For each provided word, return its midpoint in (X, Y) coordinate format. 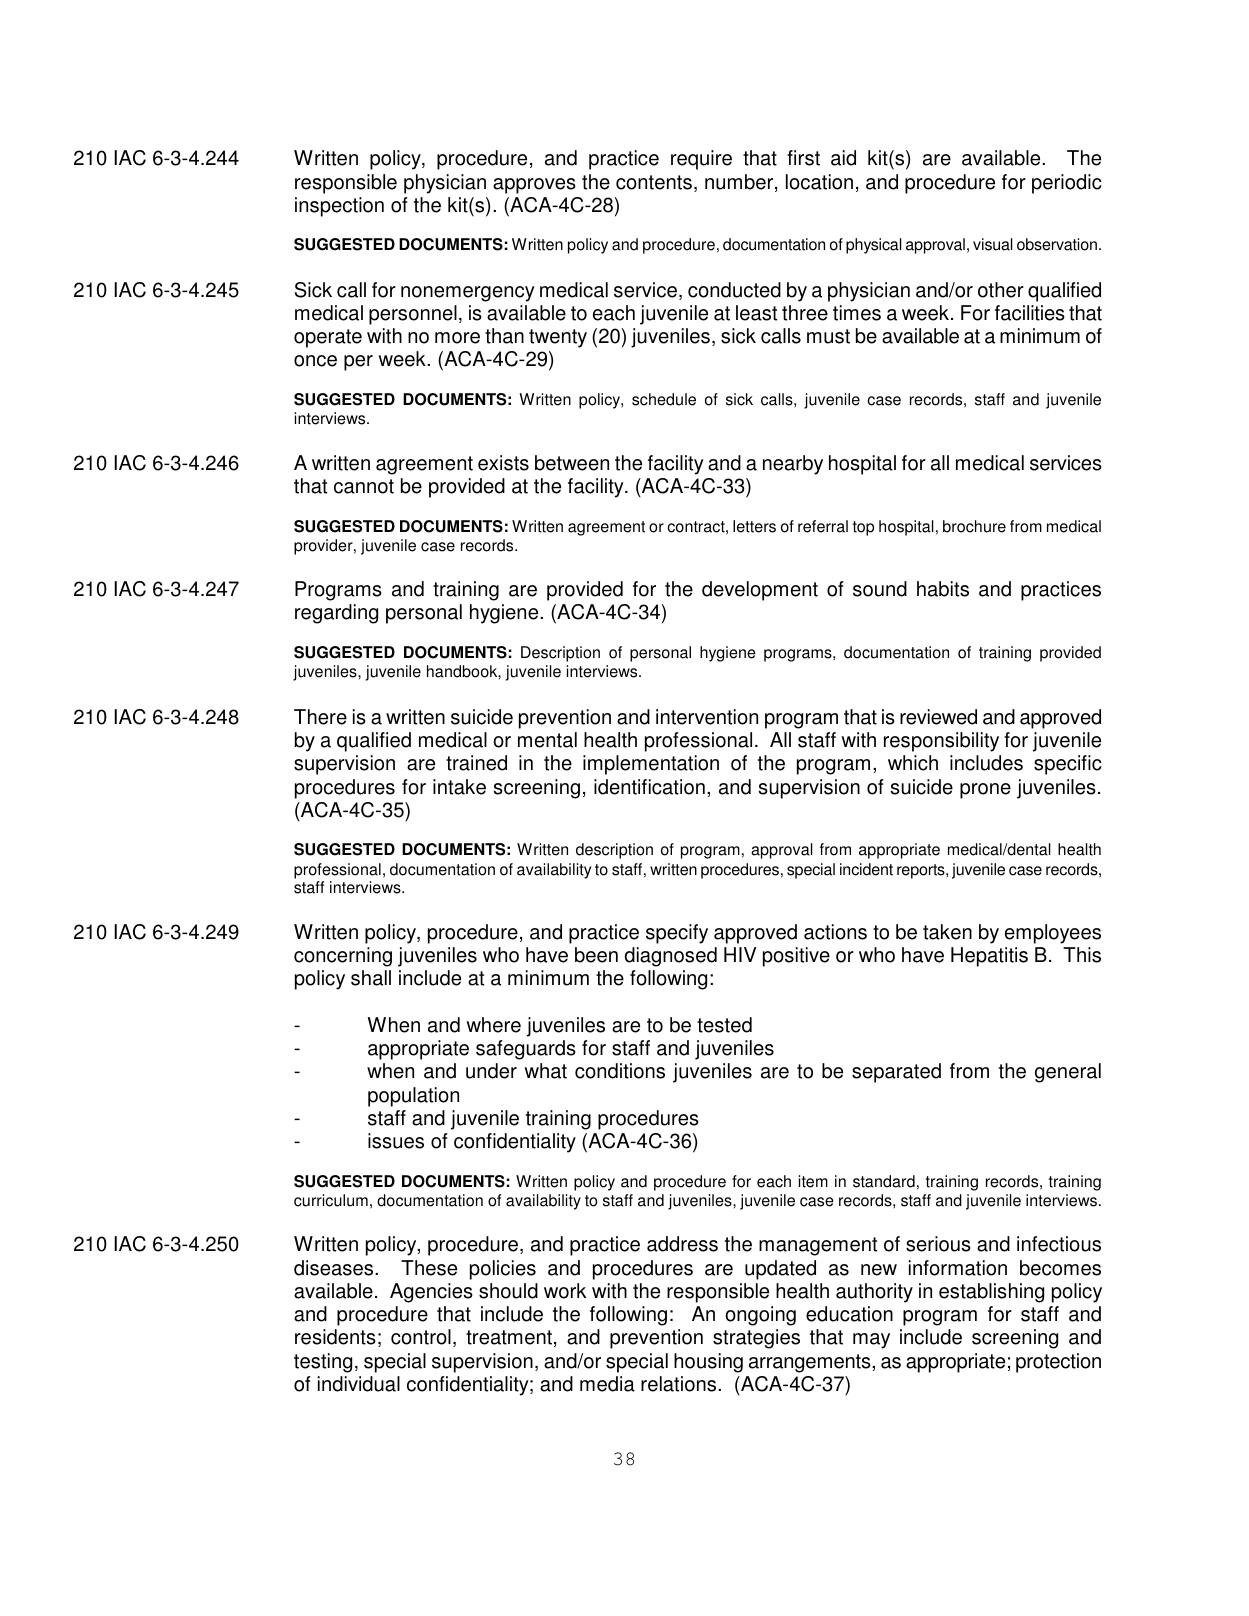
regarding (336, 614)
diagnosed (670, 957)
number (740, 183)
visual (993, 244)
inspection (339, 207)
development (760, 591)
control (421, 1337)
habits (943, 589)
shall (371, 978)
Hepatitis (989, 957)
